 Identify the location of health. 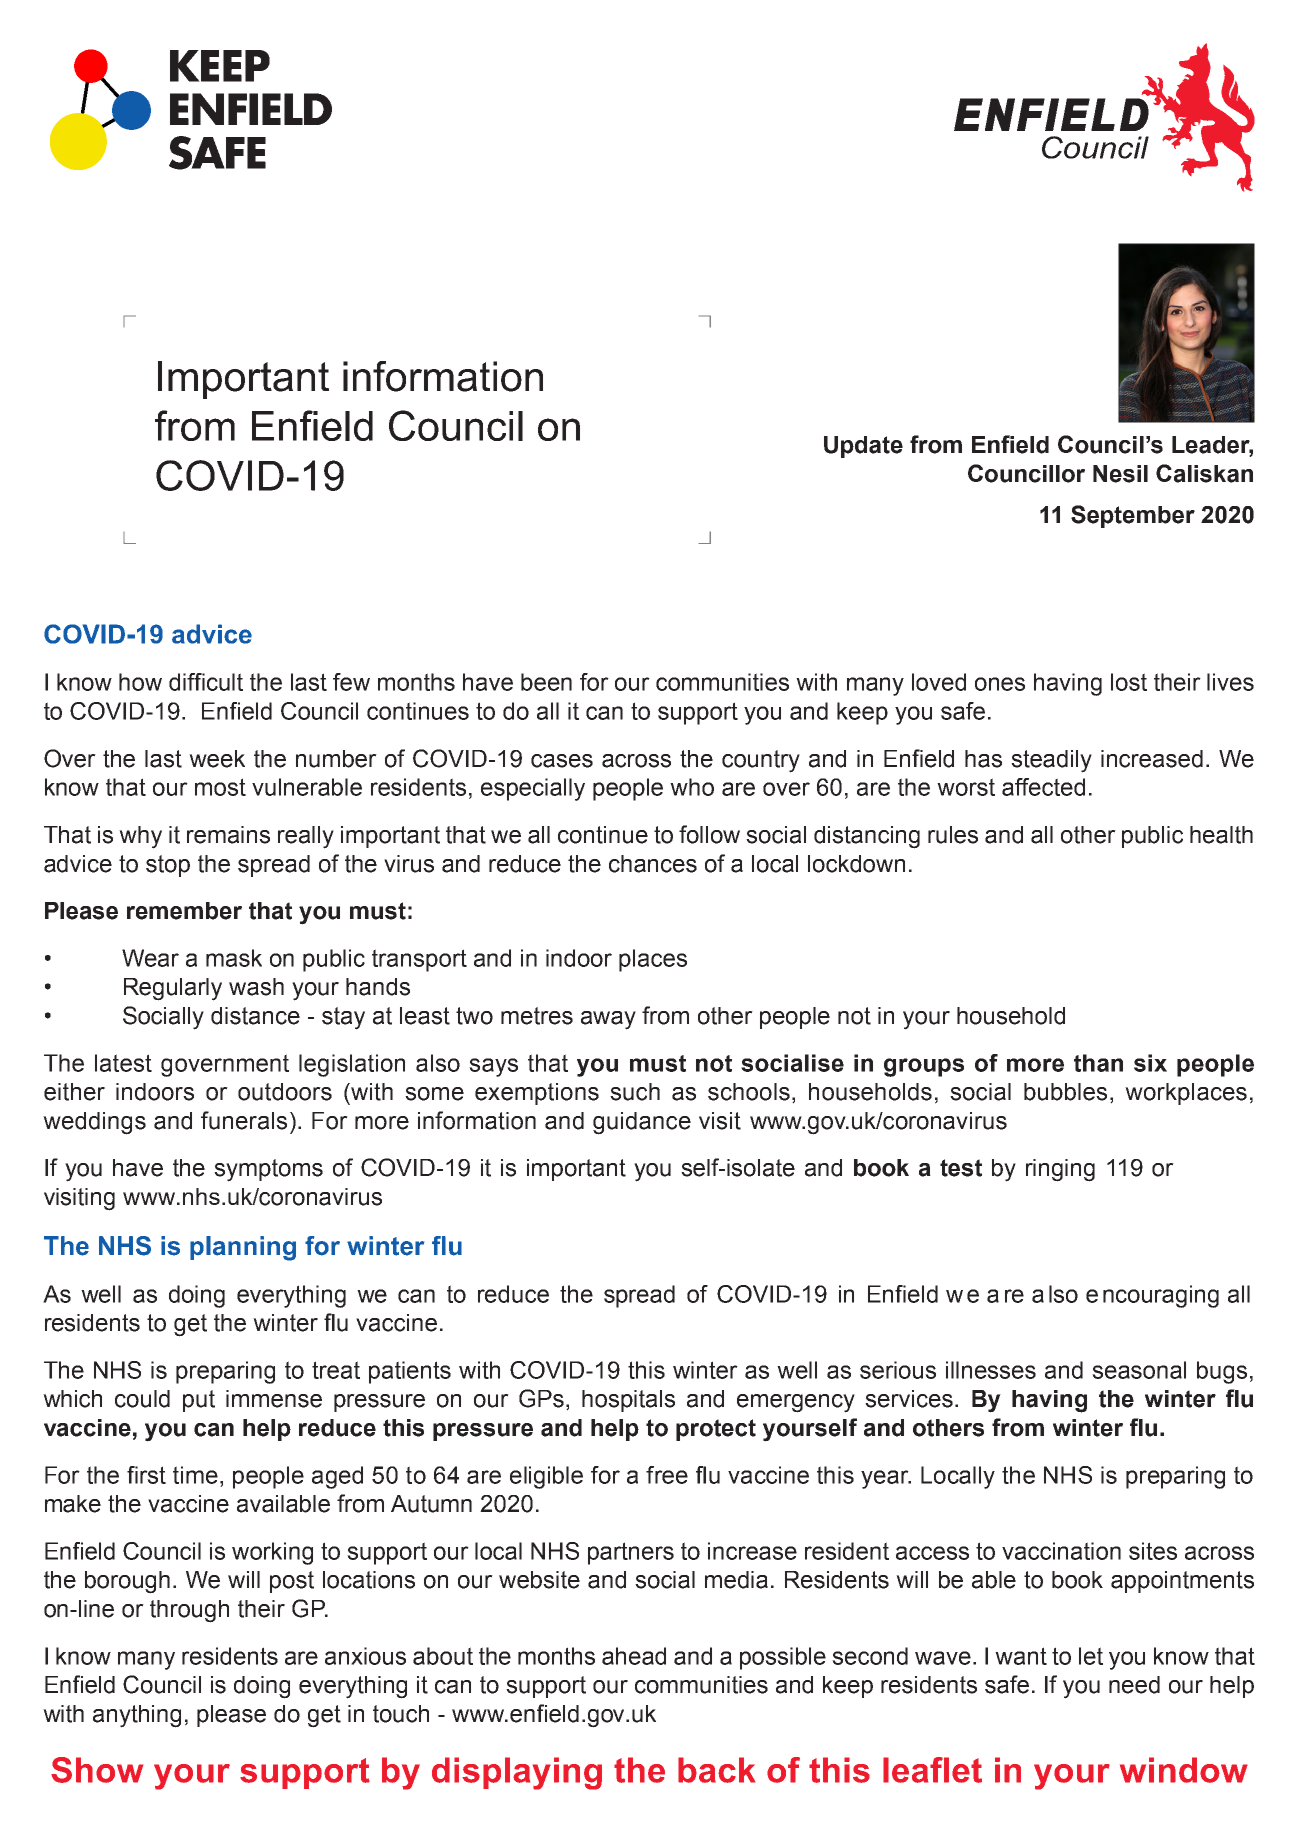
(1221, 835).
